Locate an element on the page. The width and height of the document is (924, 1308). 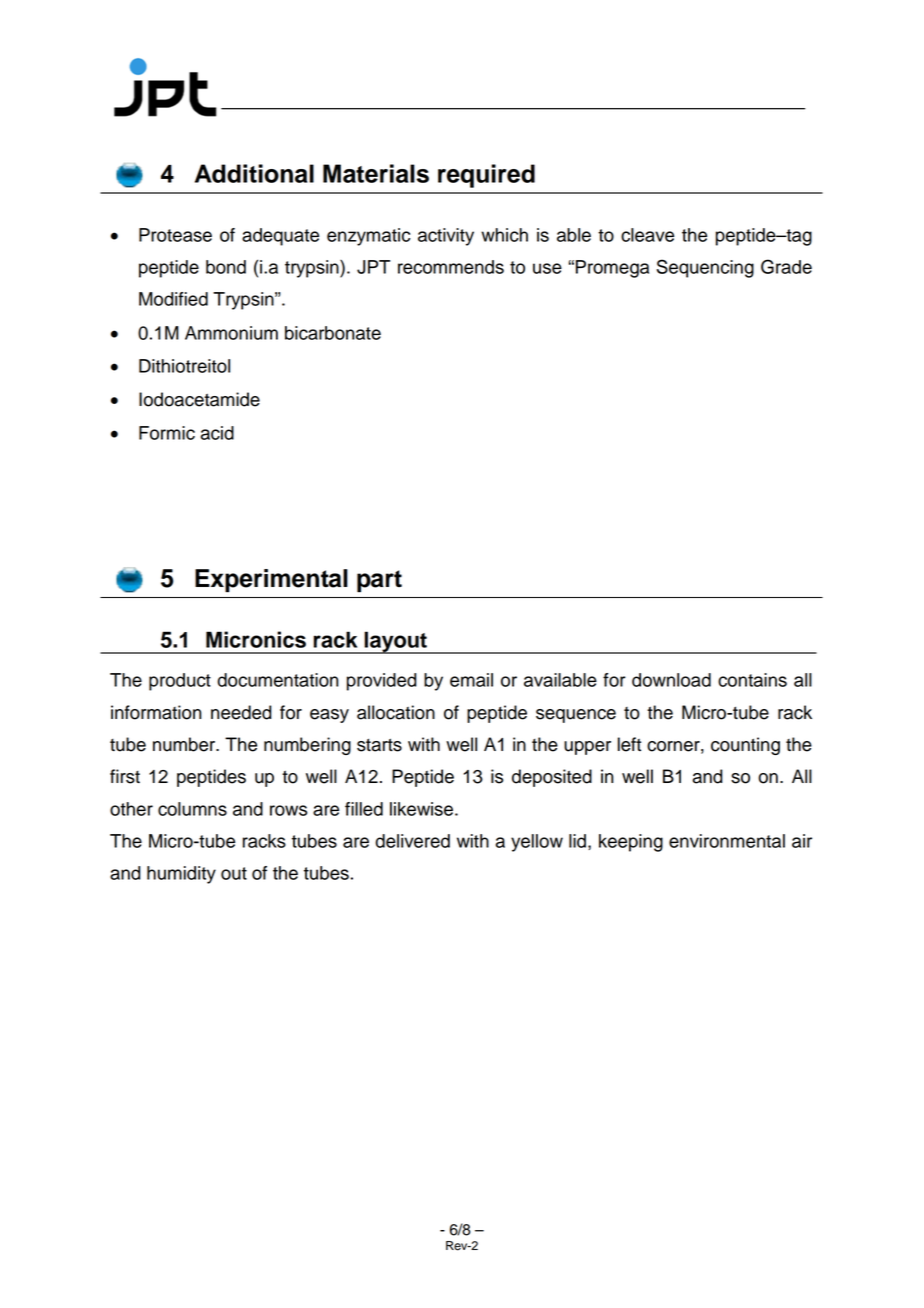
cleave is located at coordinates (647, 235).
